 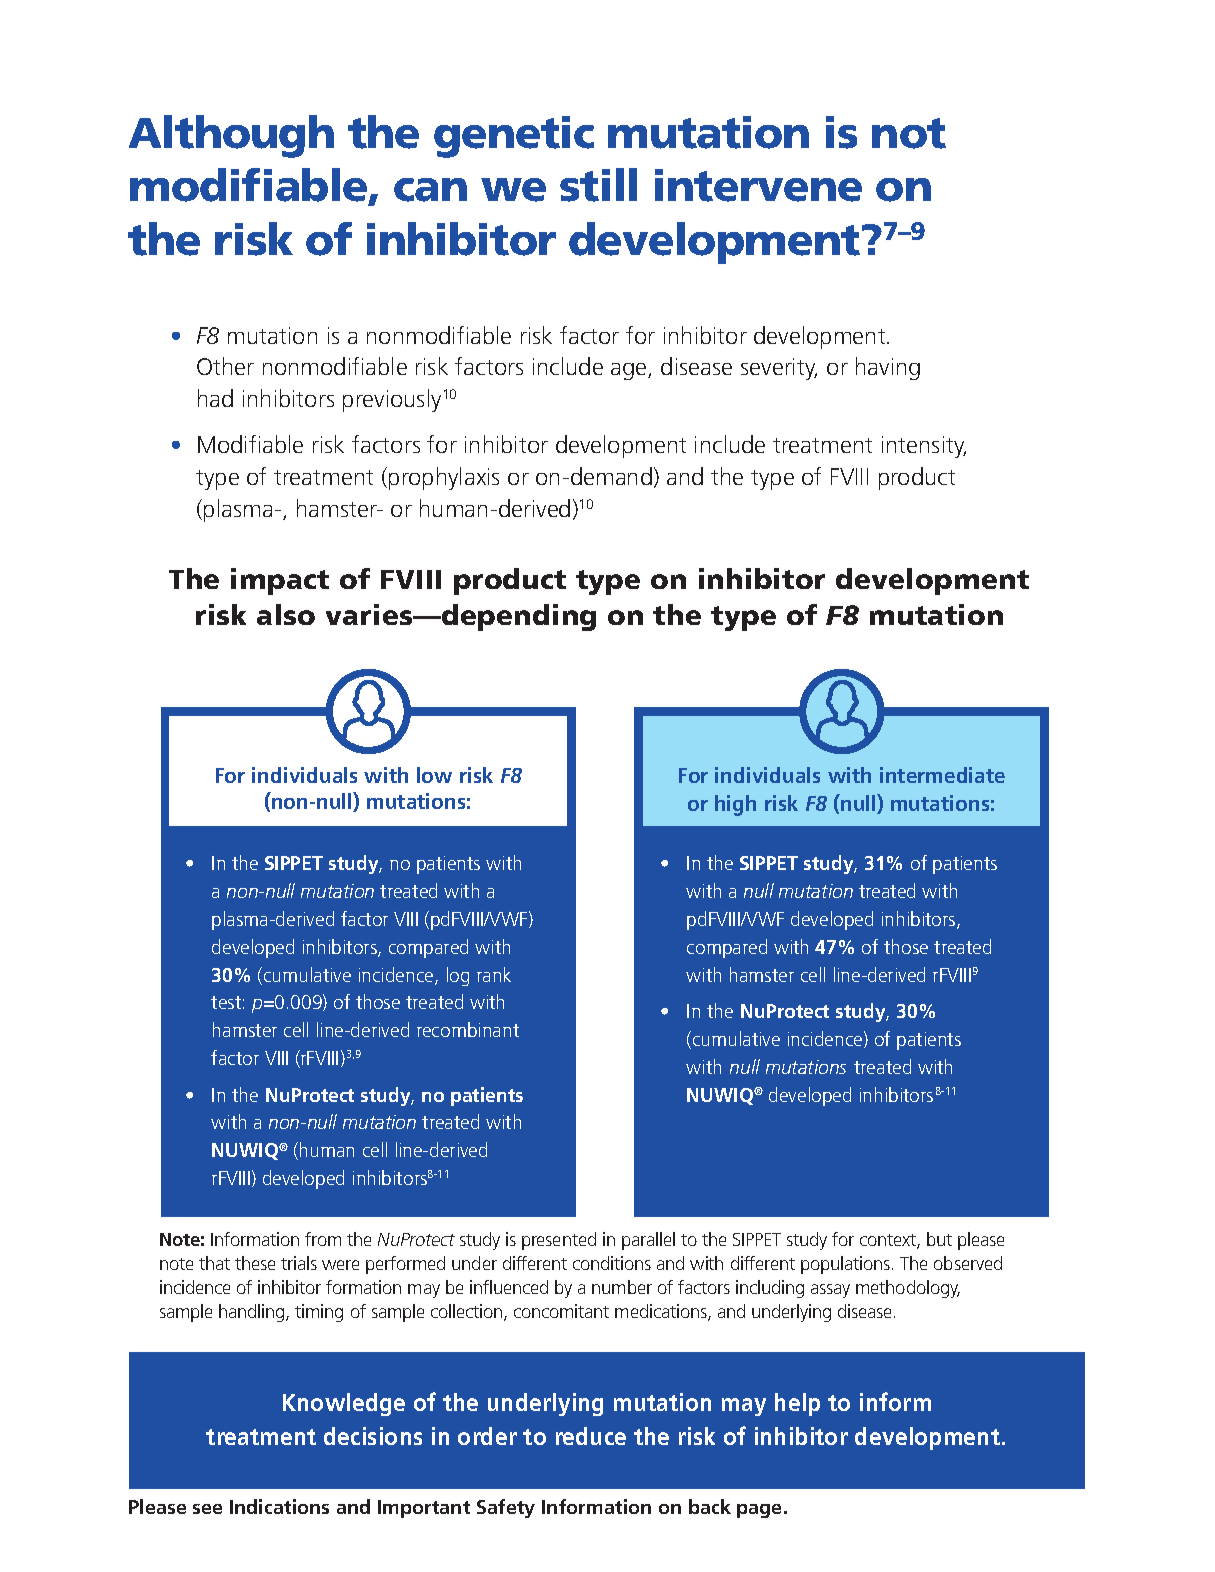 What do you see at coordinates (758, 185) in the screenshot?
I see `intervene` at bounding box center [758, 185].
